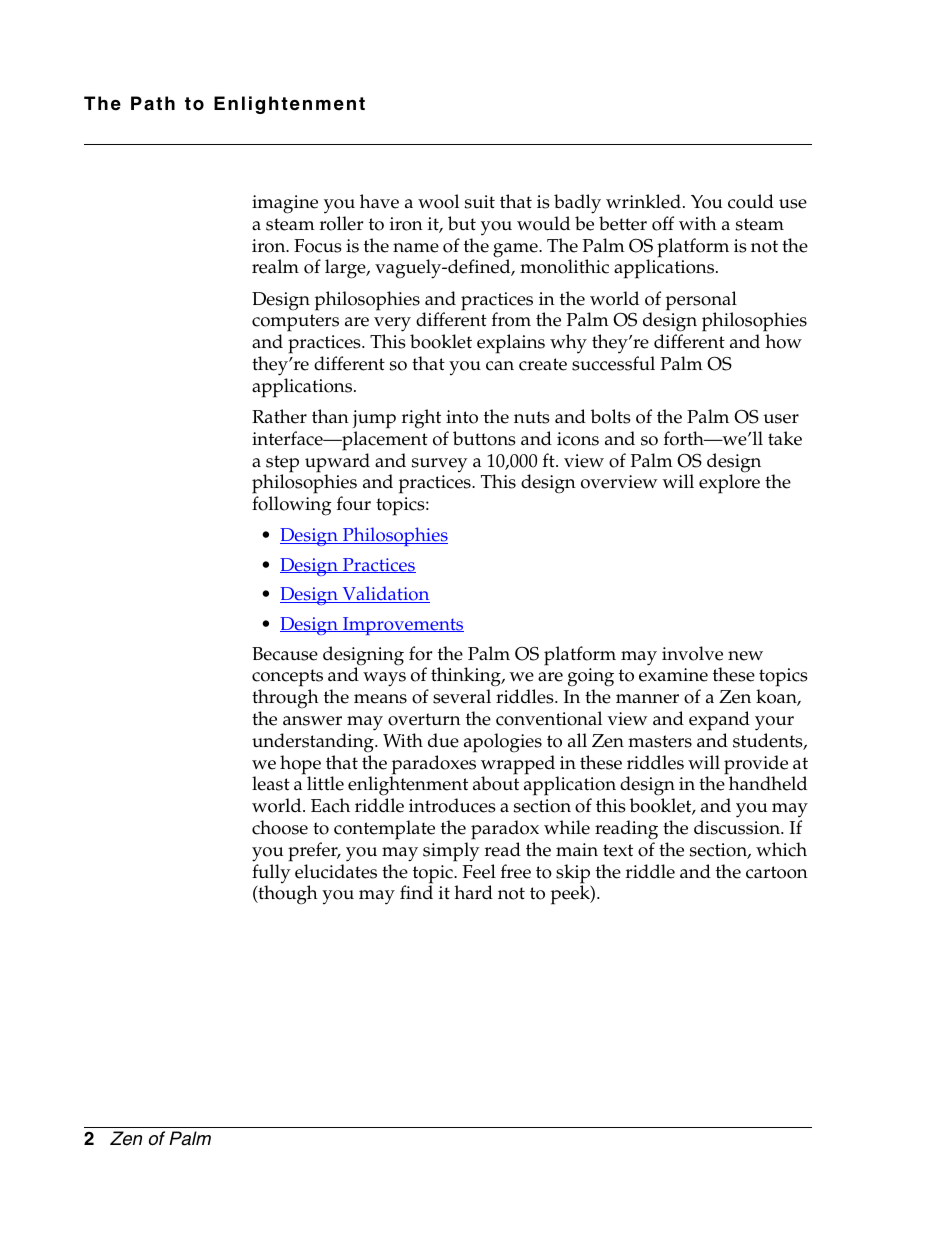 Image resolution: width=952 pixels, height=1233 pixels. Describe the element at coordinates (480, 202) in the screenshot. I see `suit` at that location.
